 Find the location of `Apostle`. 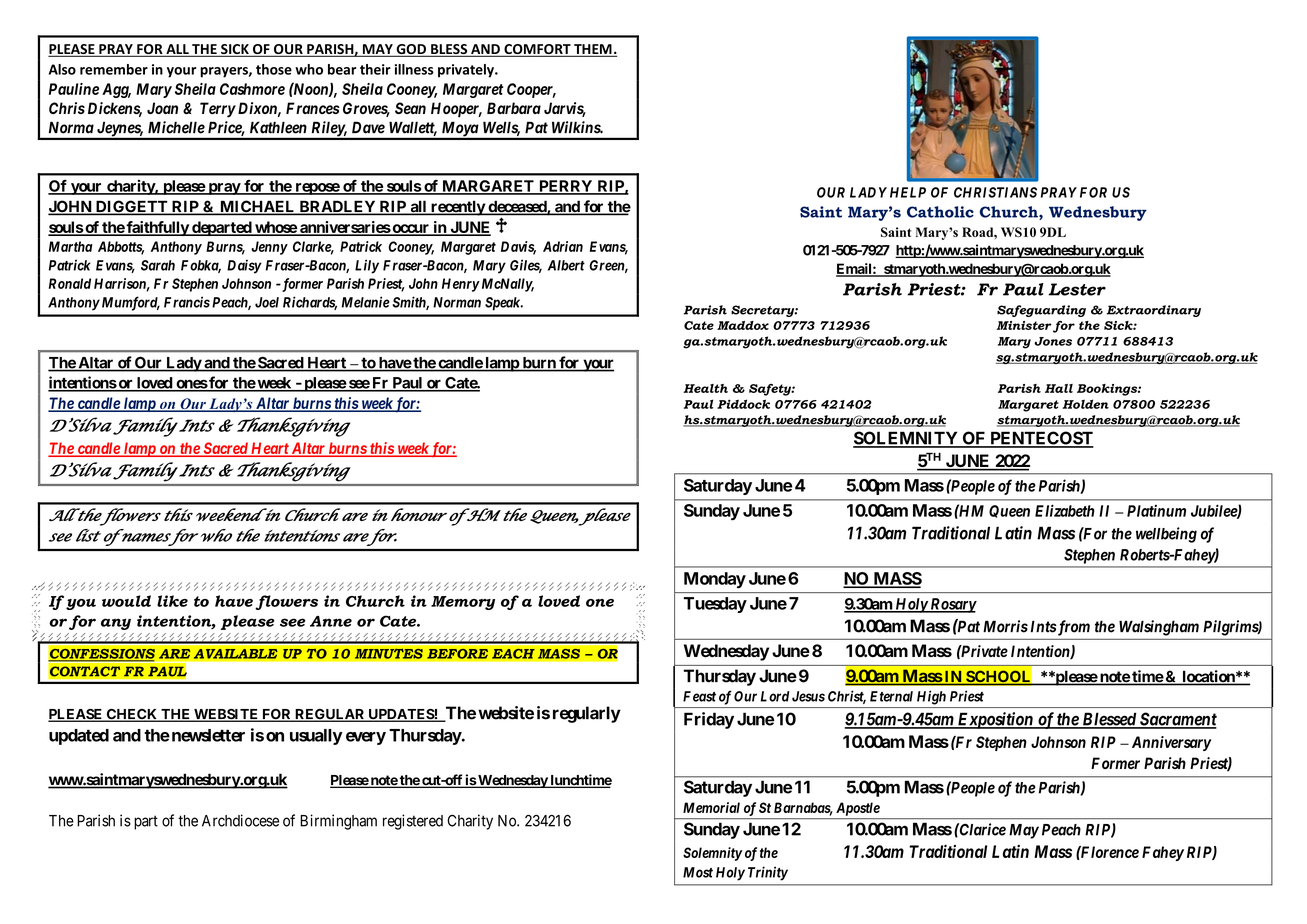

Apostle is located at coordinates (858, 809).
